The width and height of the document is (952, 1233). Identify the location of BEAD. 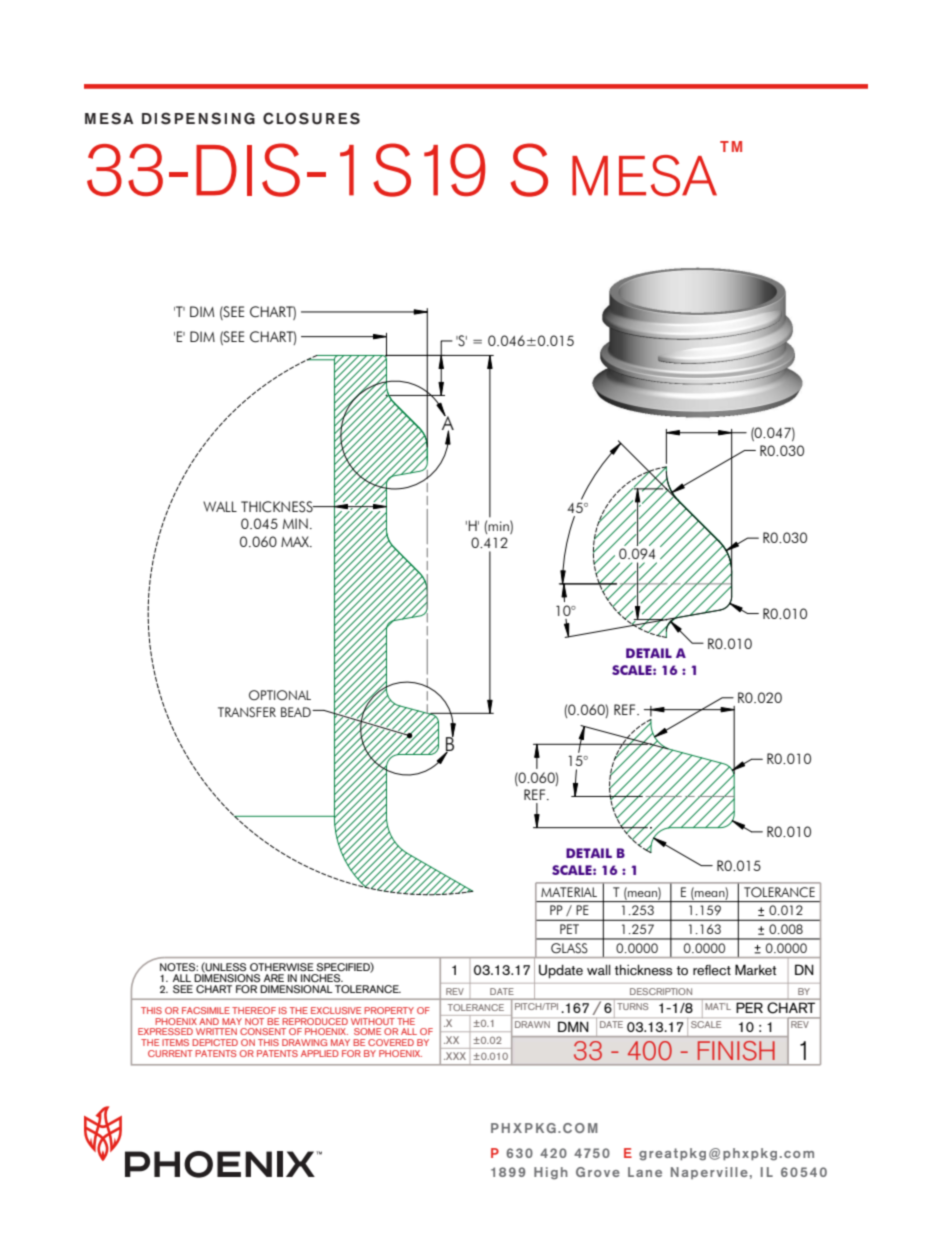
(297, 712).
